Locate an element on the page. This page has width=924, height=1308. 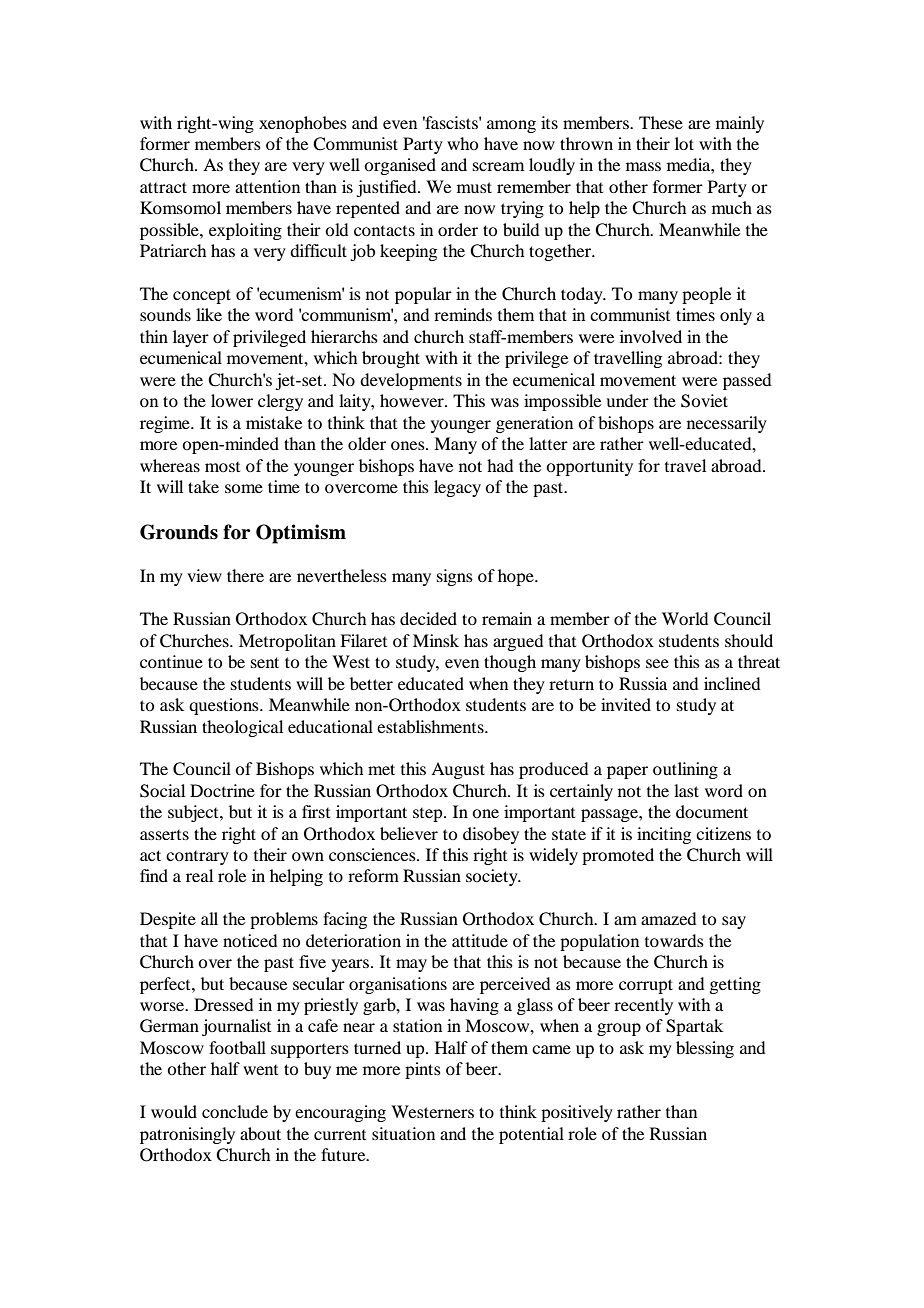
attention is located at coordinates (267, 186).
